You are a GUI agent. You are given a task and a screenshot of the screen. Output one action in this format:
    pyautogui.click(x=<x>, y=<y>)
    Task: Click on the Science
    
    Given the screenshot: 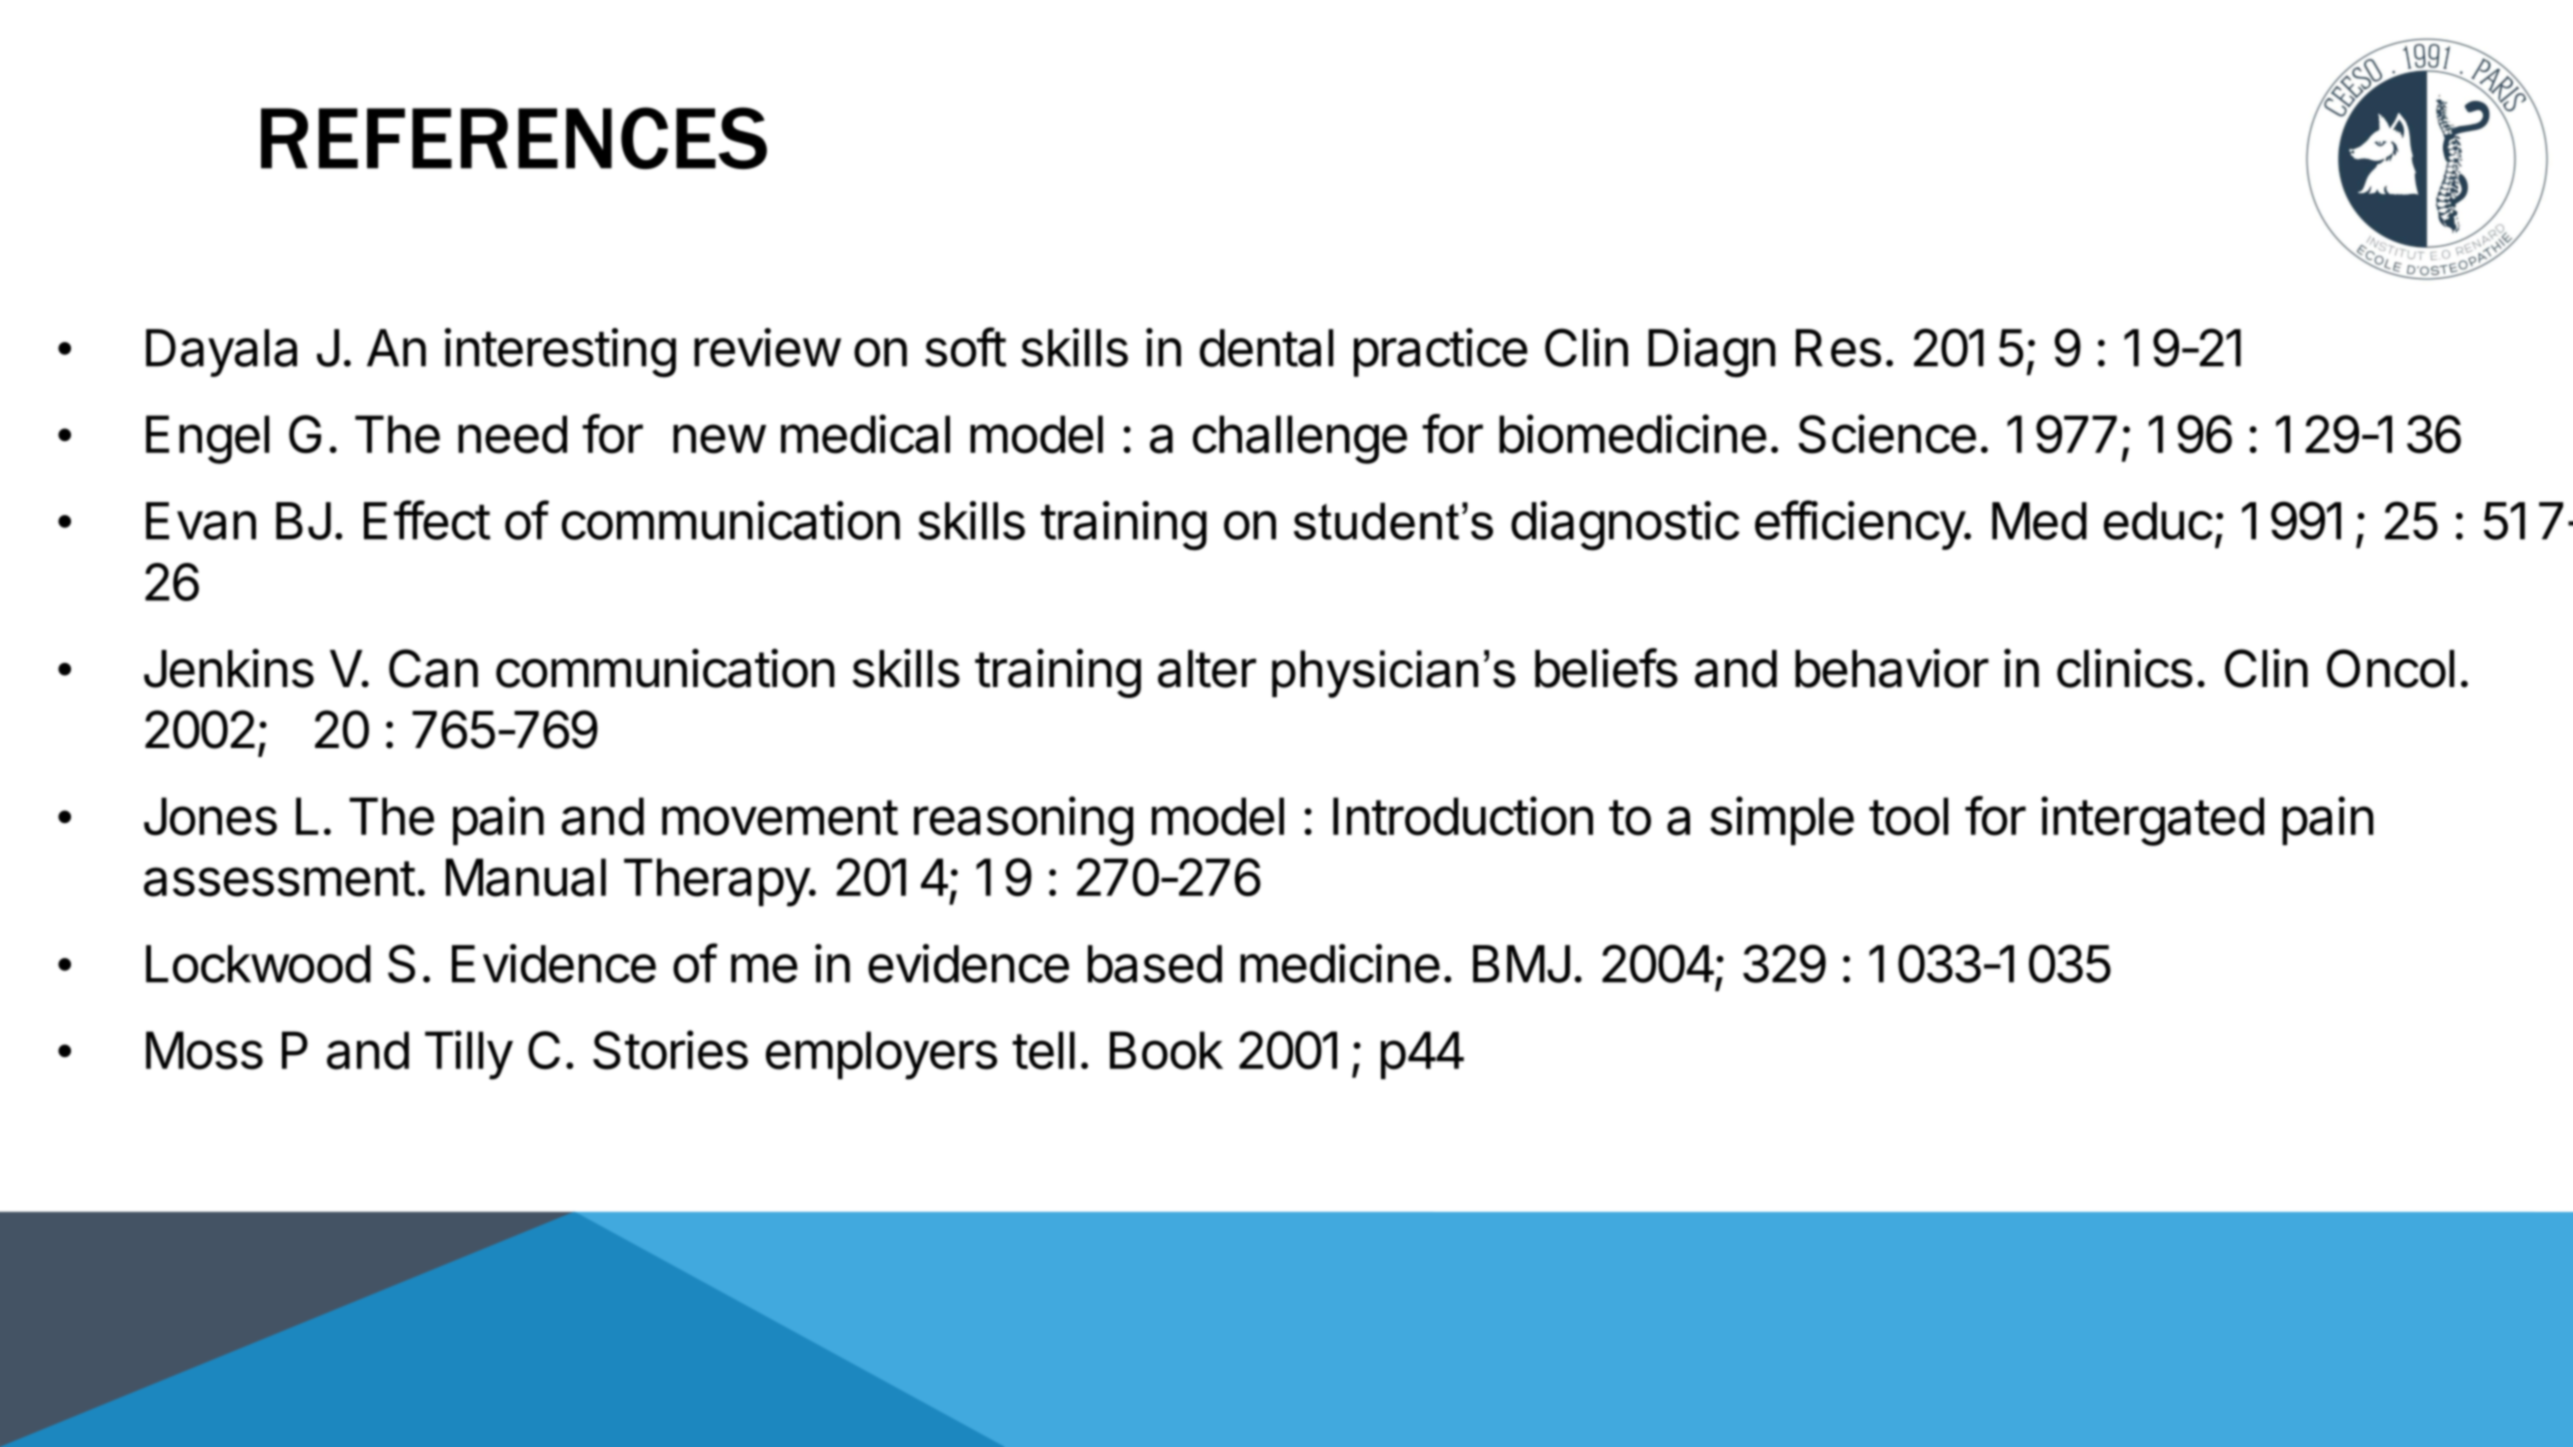 What is the action you would take?
    pyautogui.click(x=1887, y=434)
